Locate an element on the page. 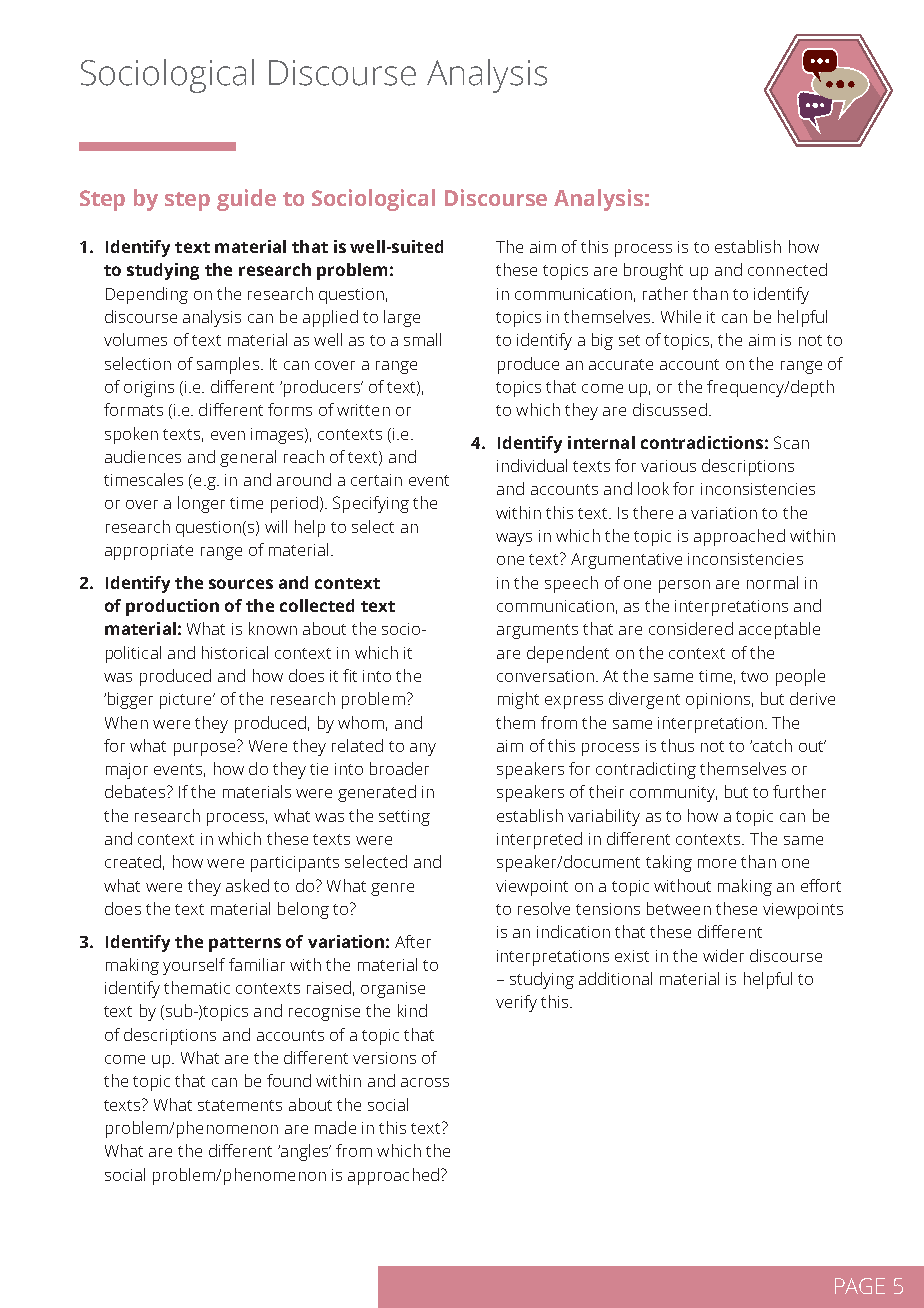 The image size is (924, 1308). large is located at coordinates (402, 318).
